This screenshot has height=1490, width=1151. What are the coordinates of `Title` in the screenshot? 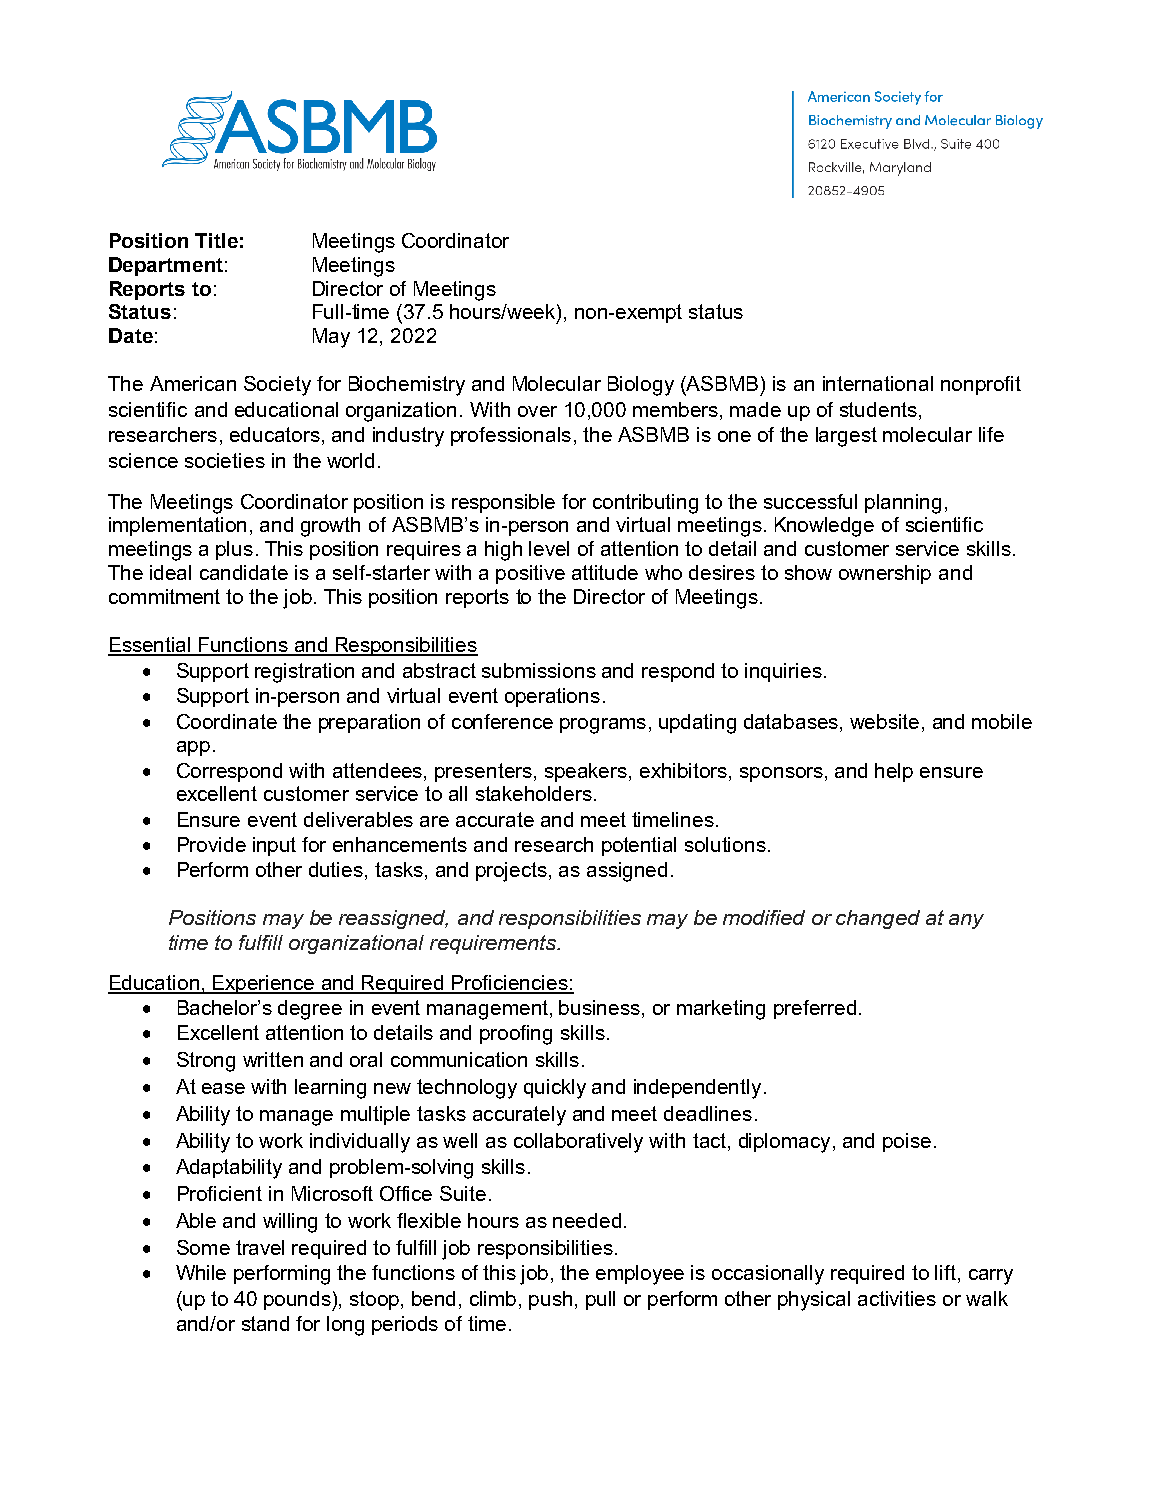 It's located at (216, 240).
